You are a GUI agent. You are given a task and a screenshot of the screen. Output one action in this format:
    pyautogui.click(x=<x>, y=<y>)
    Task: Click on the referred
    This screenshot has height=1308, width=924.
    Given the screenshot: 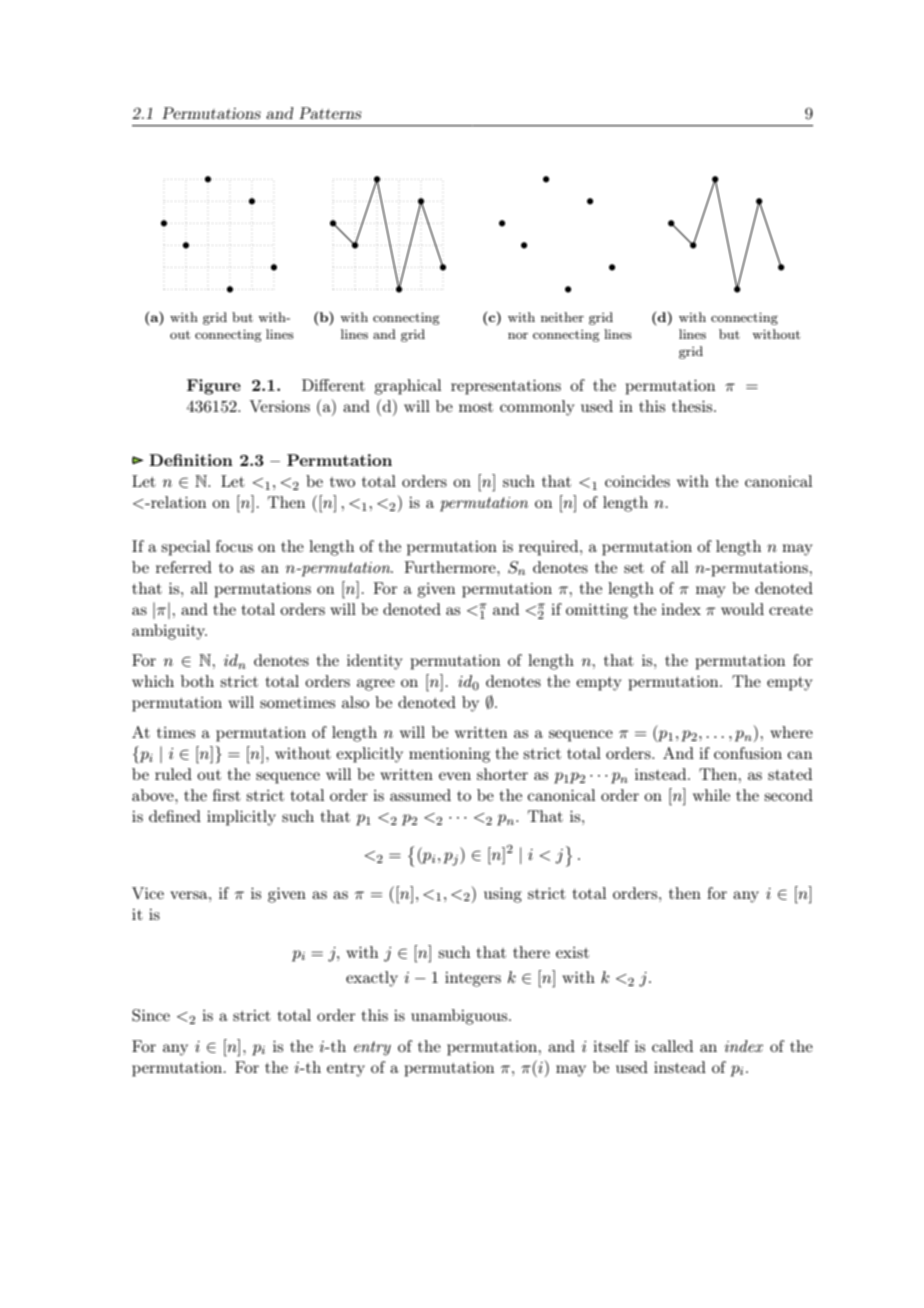 What is the action you would take?
    pyautogui.click(x=184, y=567)
